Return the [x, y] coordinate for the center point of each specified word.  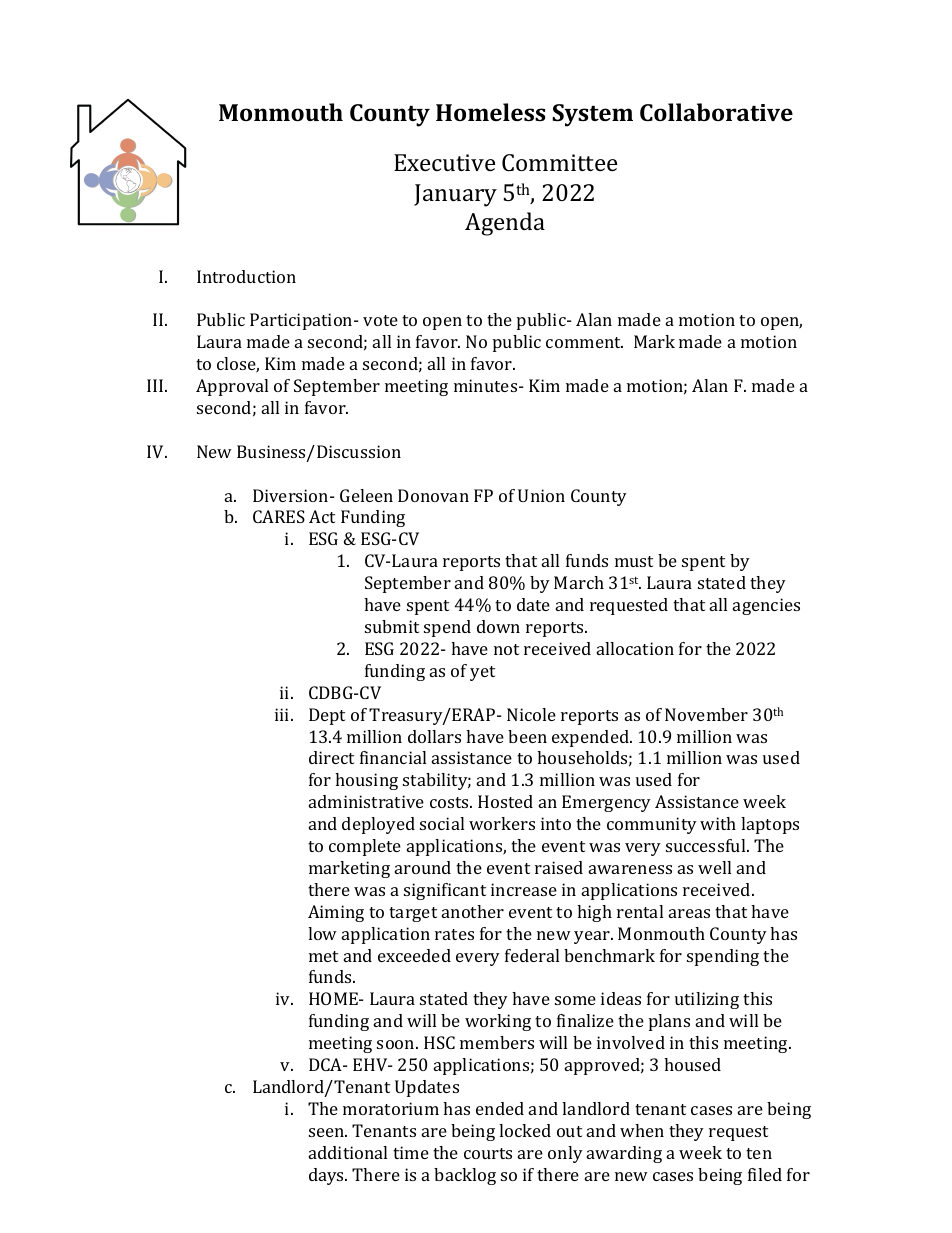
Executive [444, 162]
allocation [635, 648]
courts [488, 1153]
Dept [327, 716]
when [642, 1130]
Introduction [246, 276]
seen [327, 1132]
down [498, 626]
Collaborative [716, 112]
